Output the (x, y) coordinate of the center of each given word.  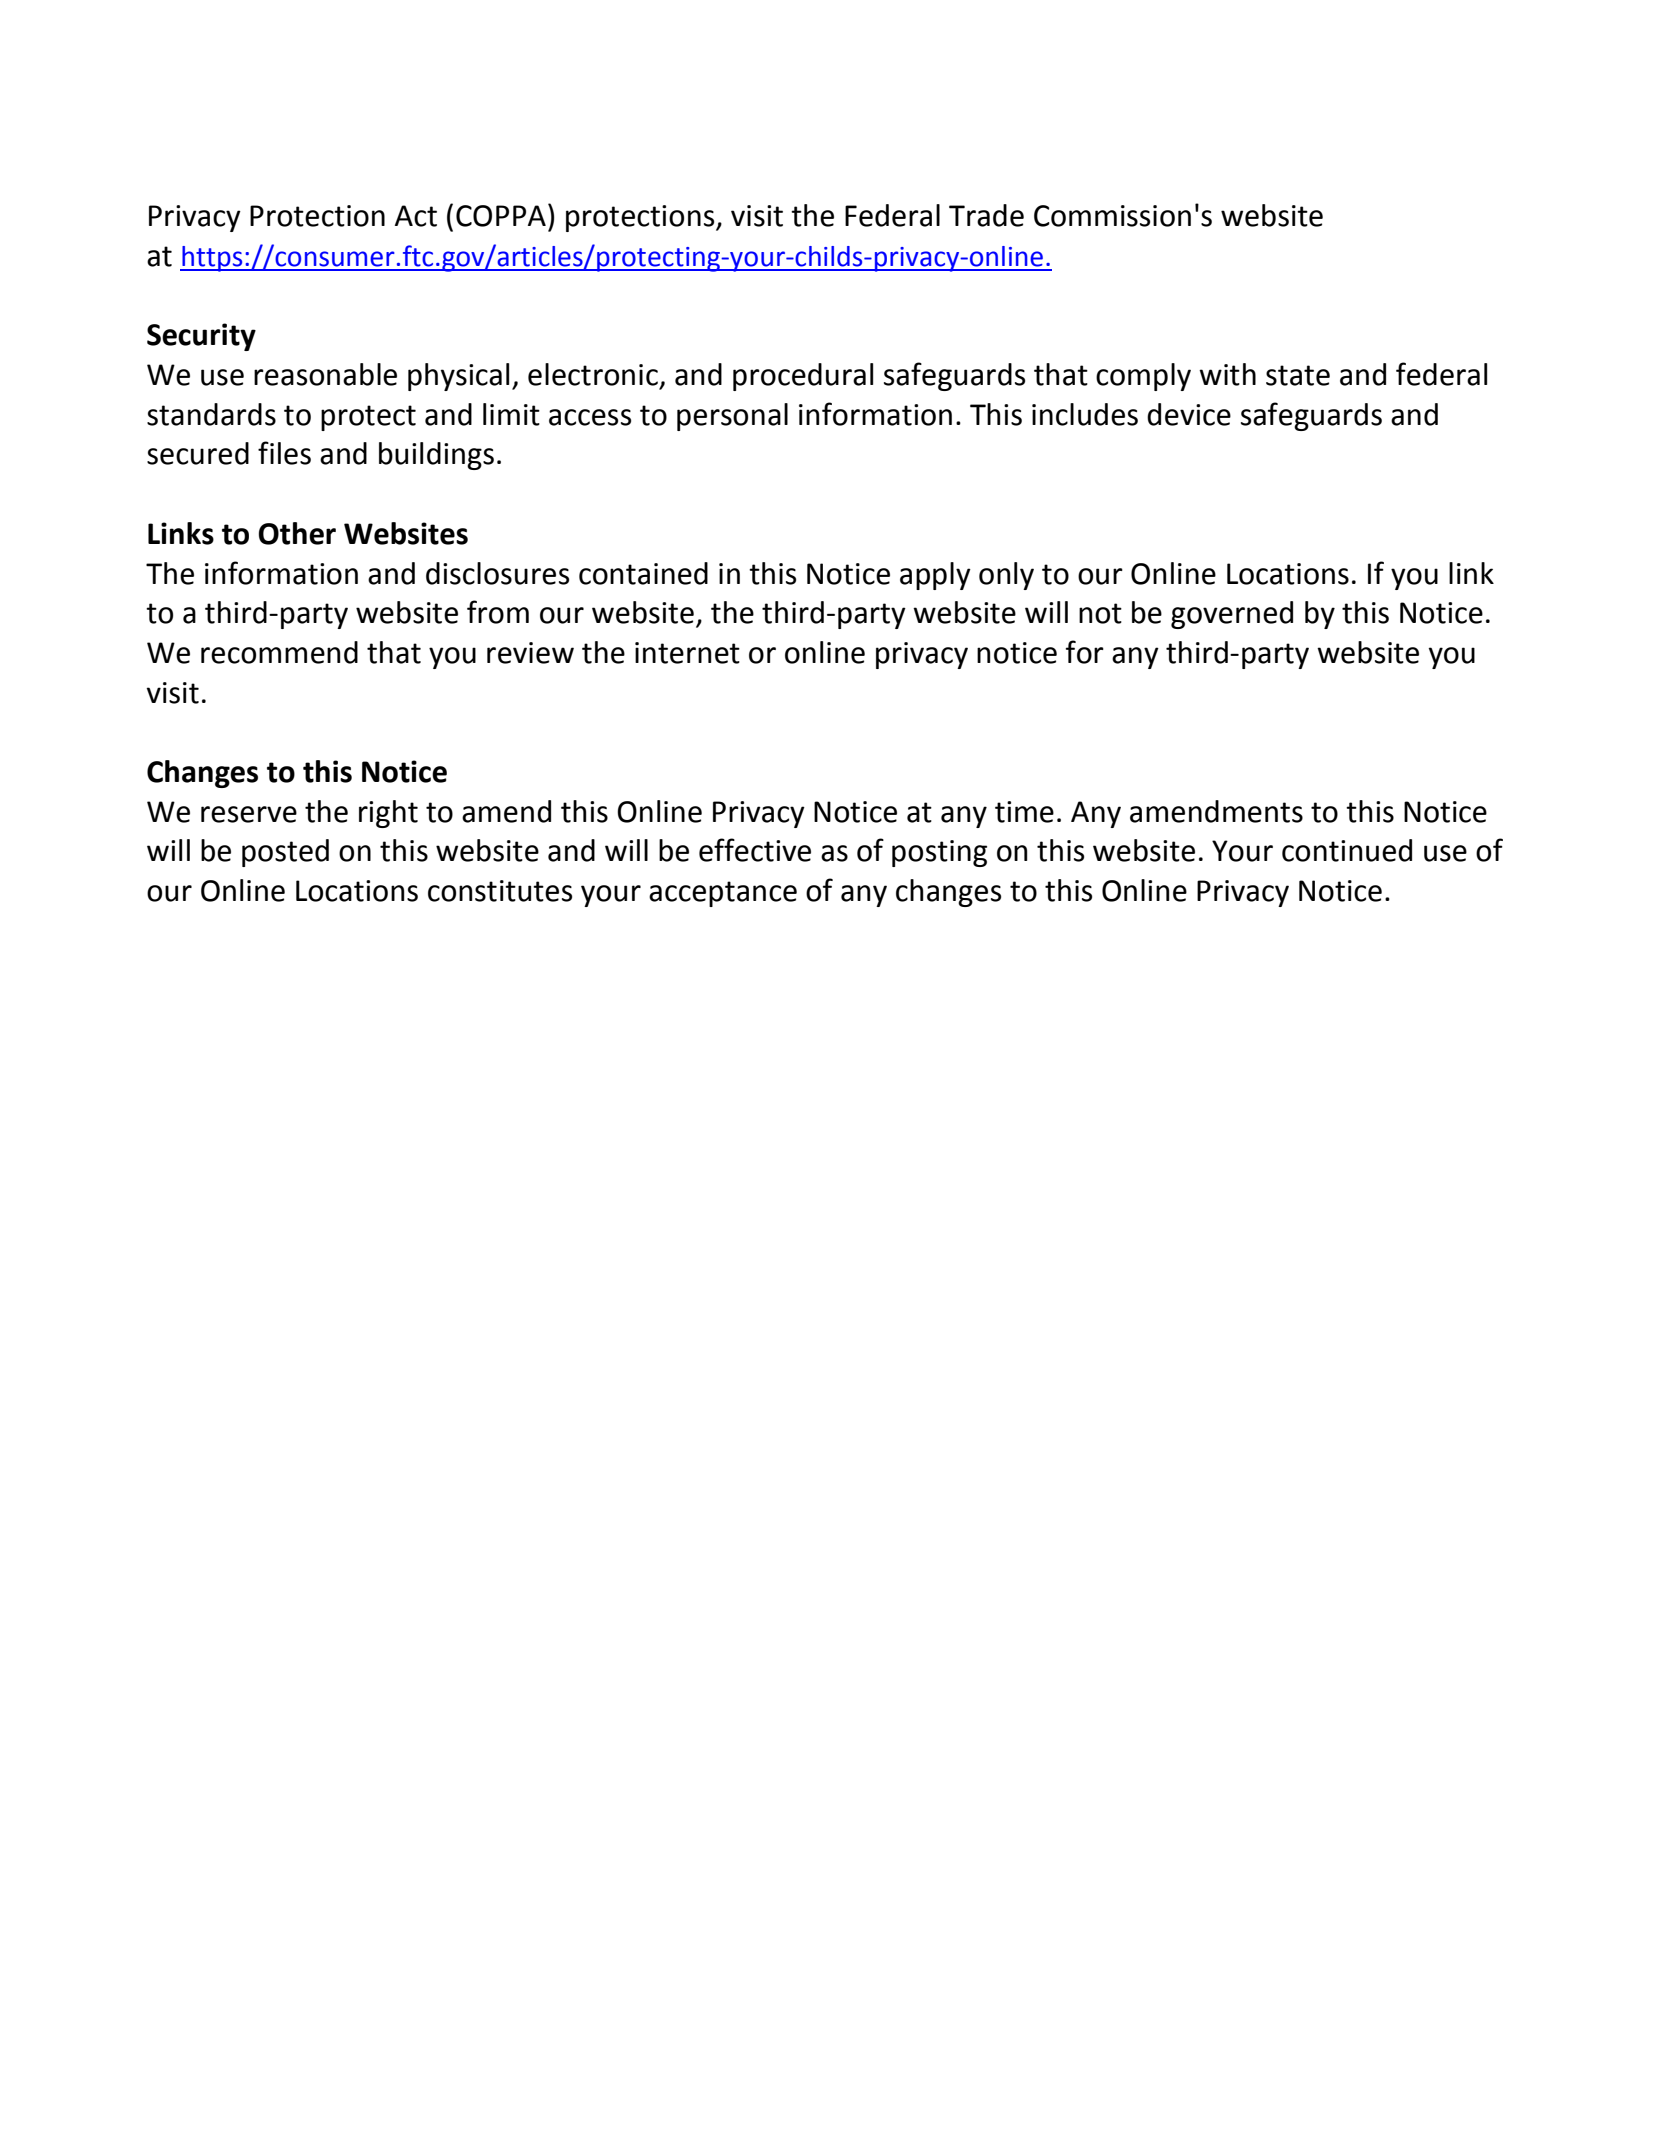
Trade (986, 215)
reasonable (325, 374)
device (1189, 414)
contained (643, 573)
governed (1232, 615)
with (1227, 374)
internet (687, 653)
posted (285, 853)
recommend (279, 652)
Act (416, 216)
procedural (803, 377)
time (1024, 812)
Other (297, 533)
